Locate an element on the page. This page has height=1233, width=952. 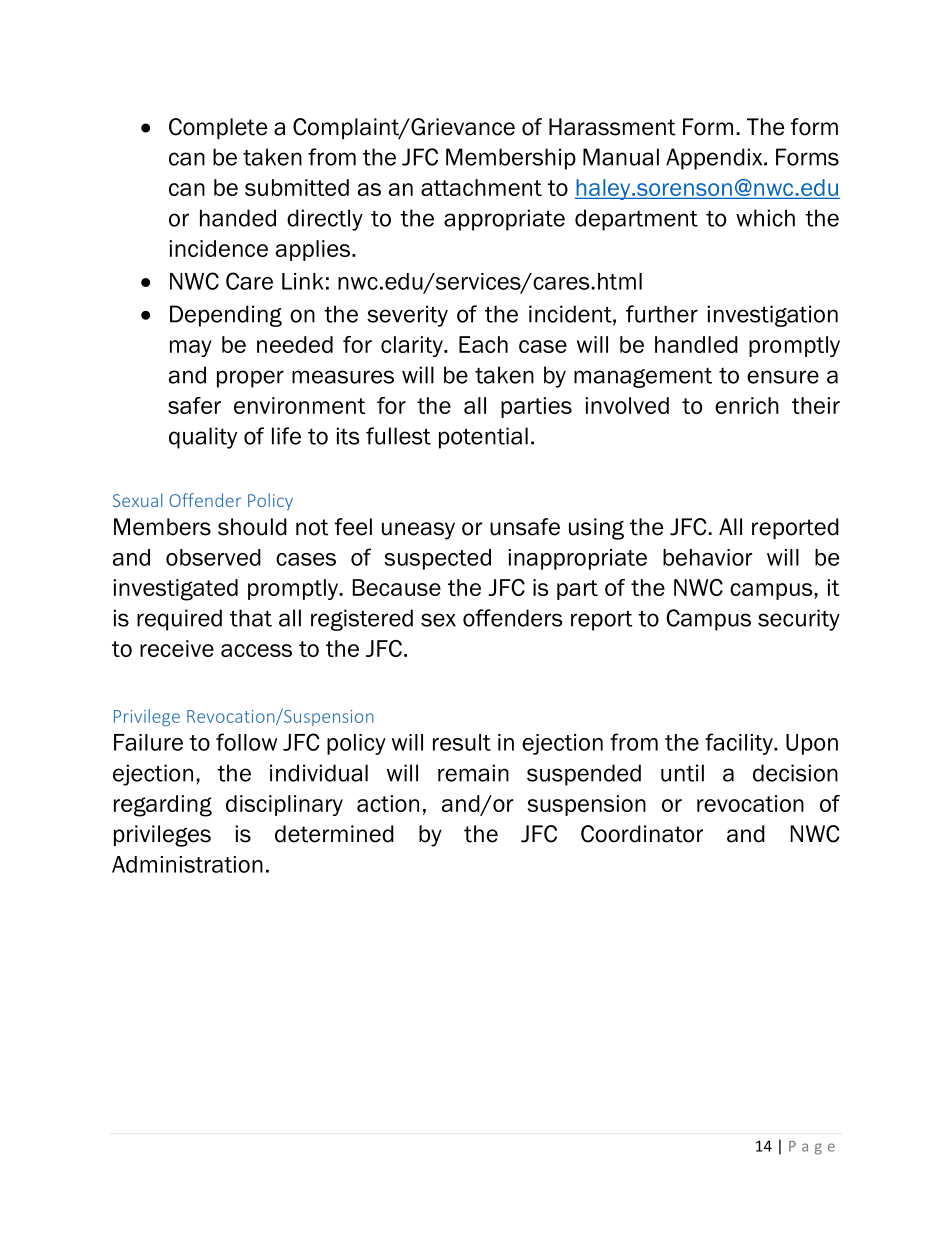
enrich is located at coordinates (747, 405).
